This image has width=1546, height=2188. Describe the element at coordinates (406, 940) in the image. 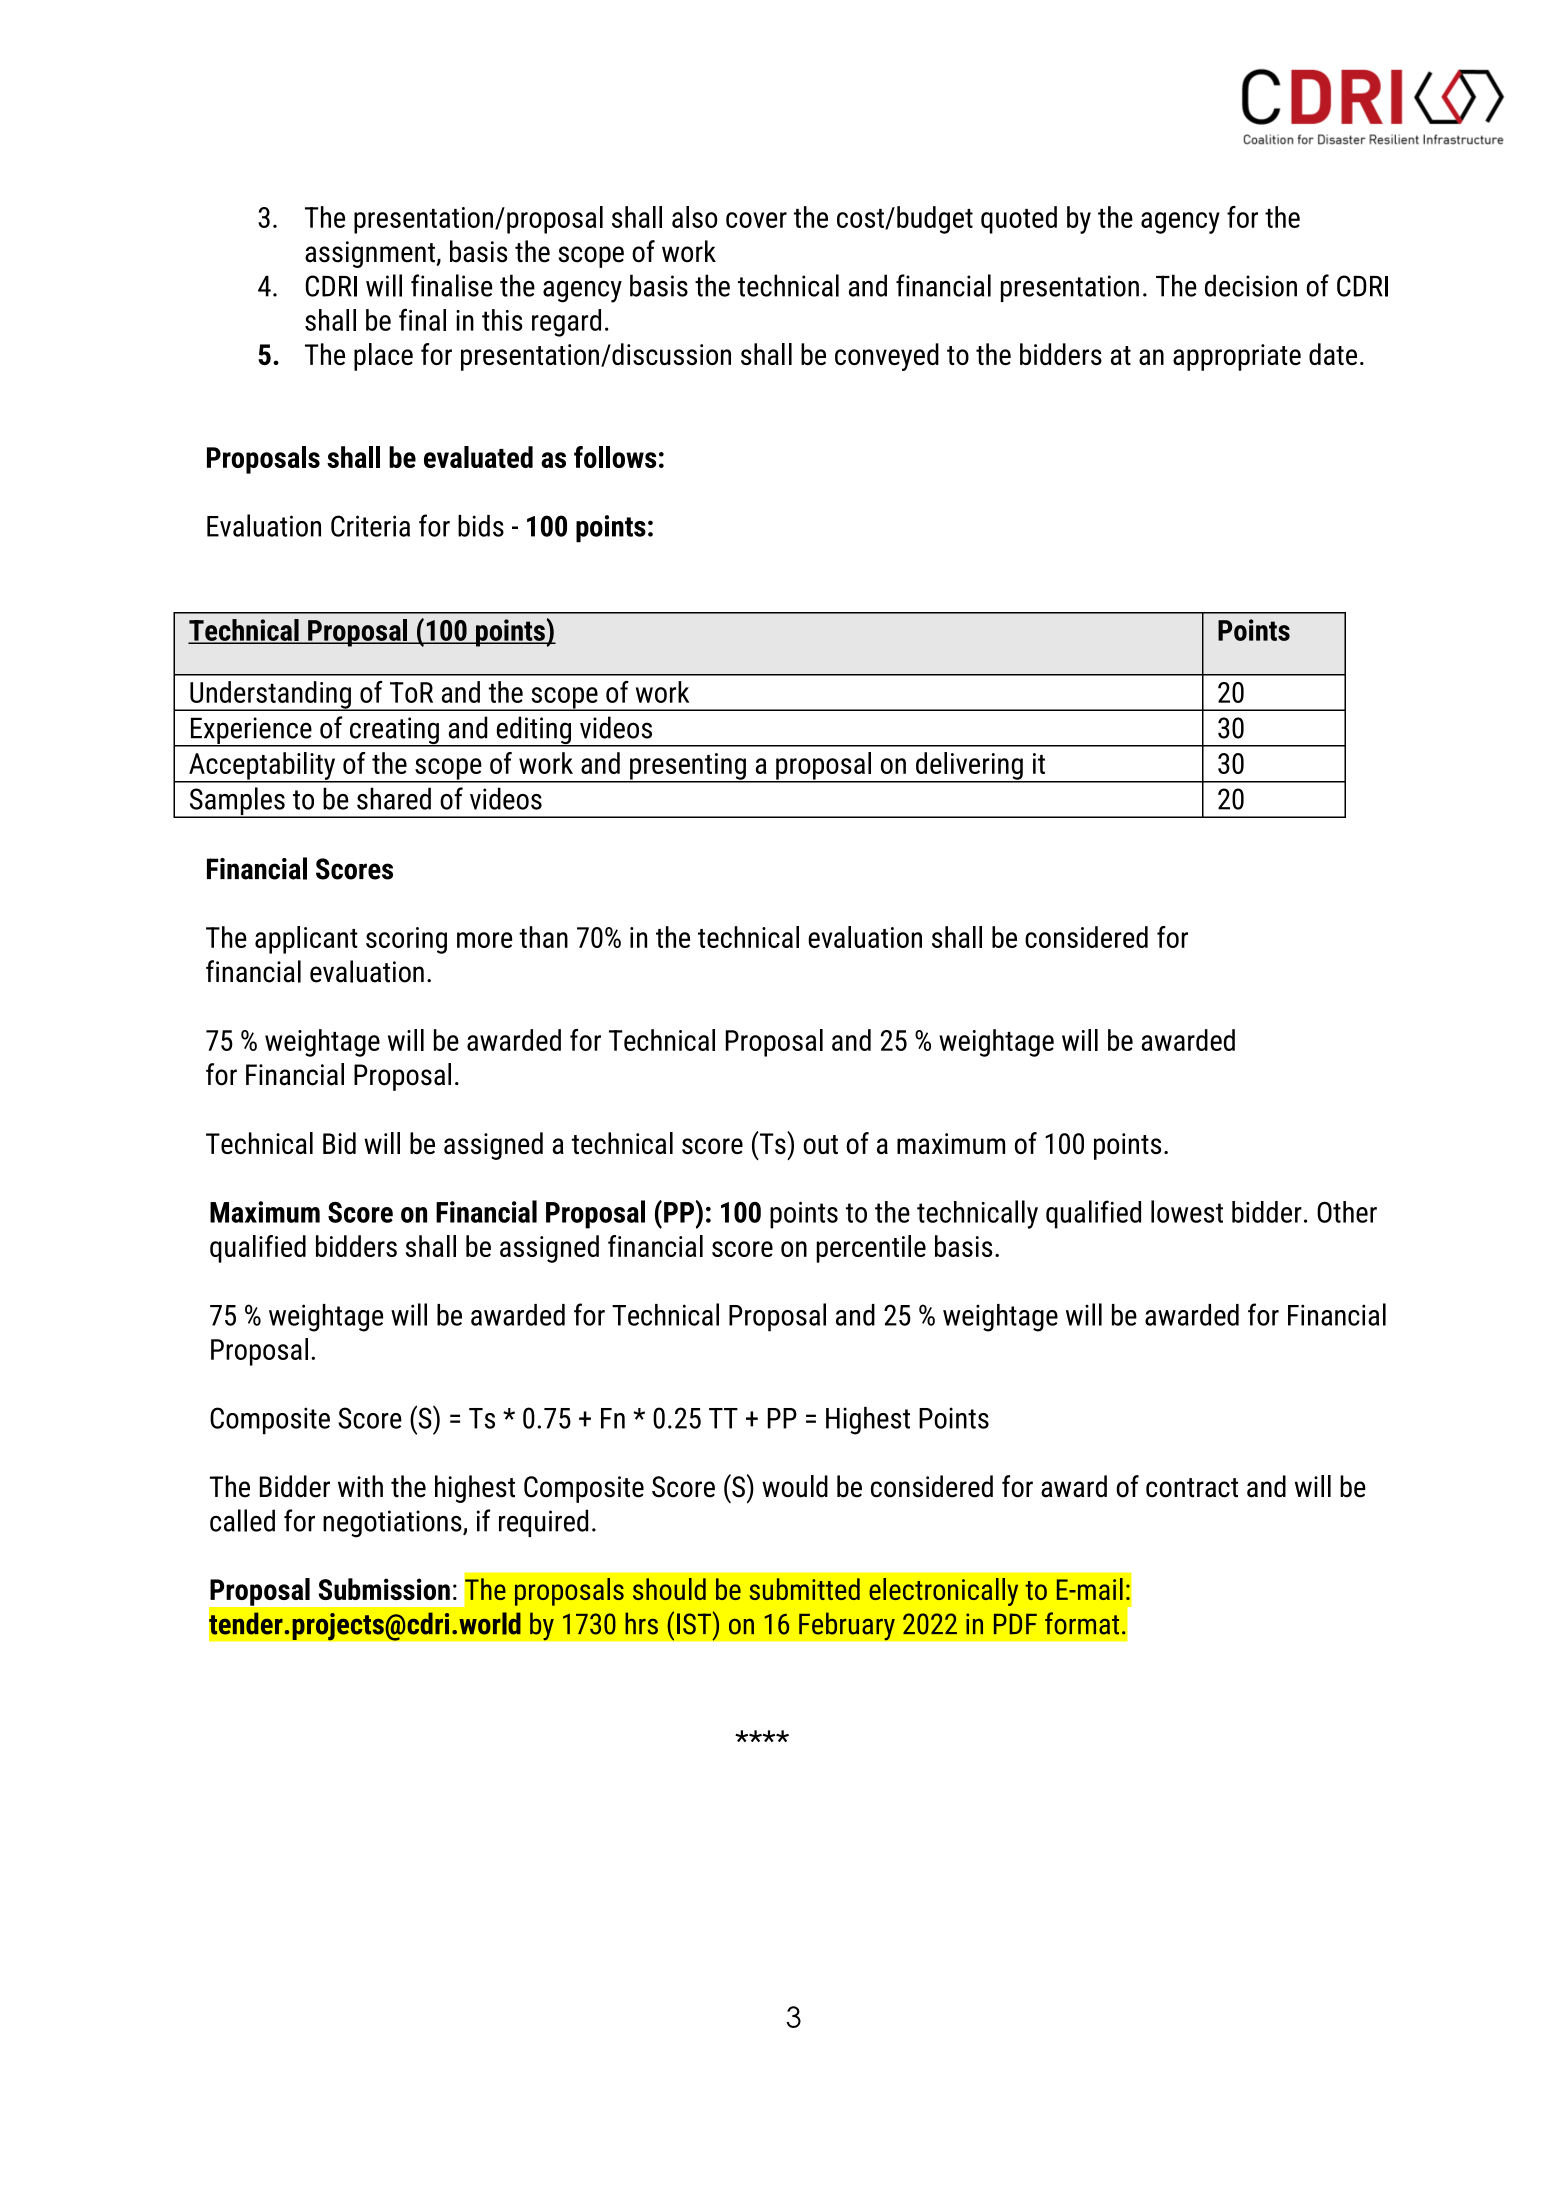

I see `scoring` at that location.
